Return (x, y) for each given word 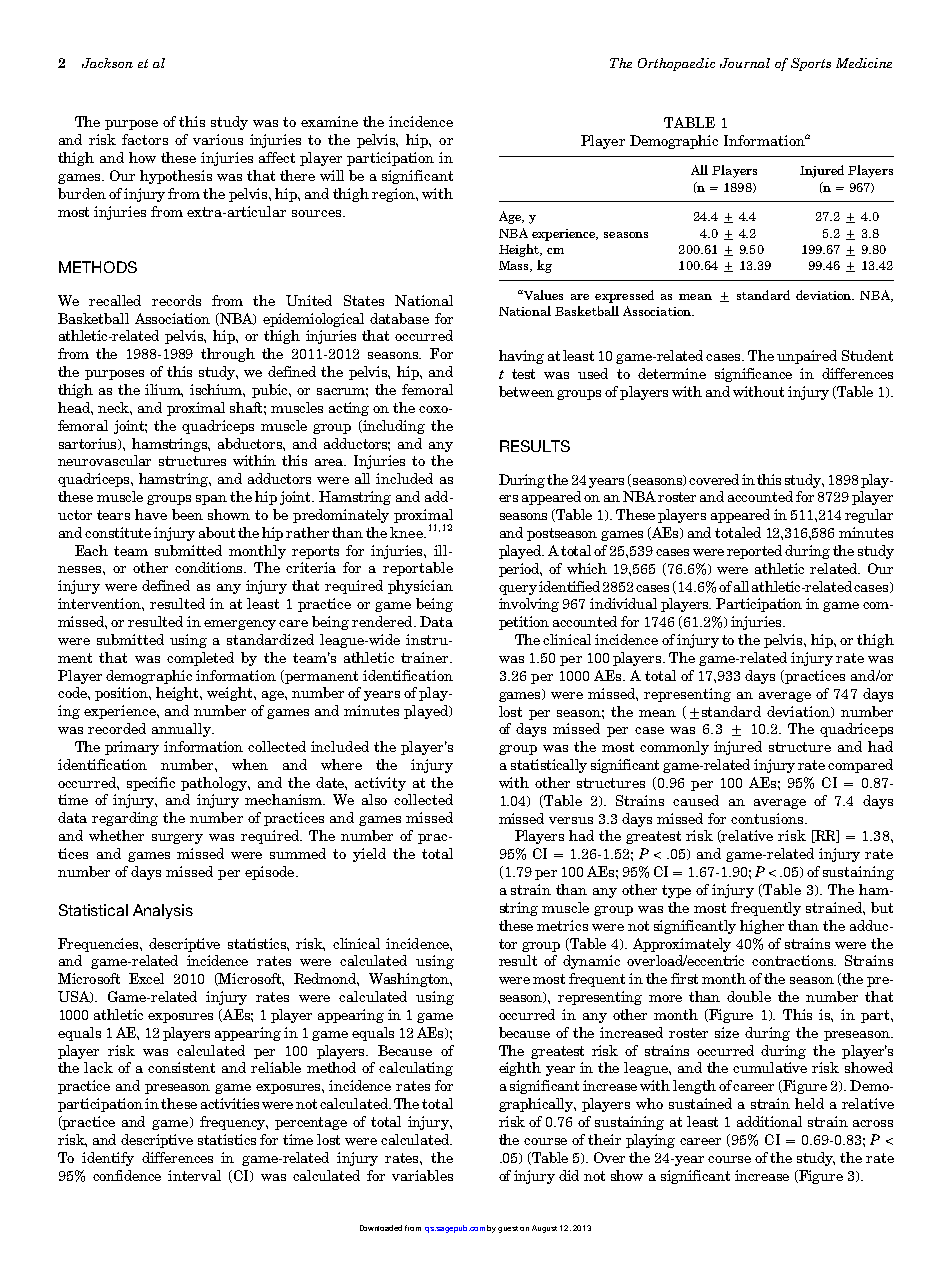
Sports (811, 64)
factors (145, 139)
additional (769, 1121)
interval (194, 1175)
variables (422, 1175)
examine (329, 121)
